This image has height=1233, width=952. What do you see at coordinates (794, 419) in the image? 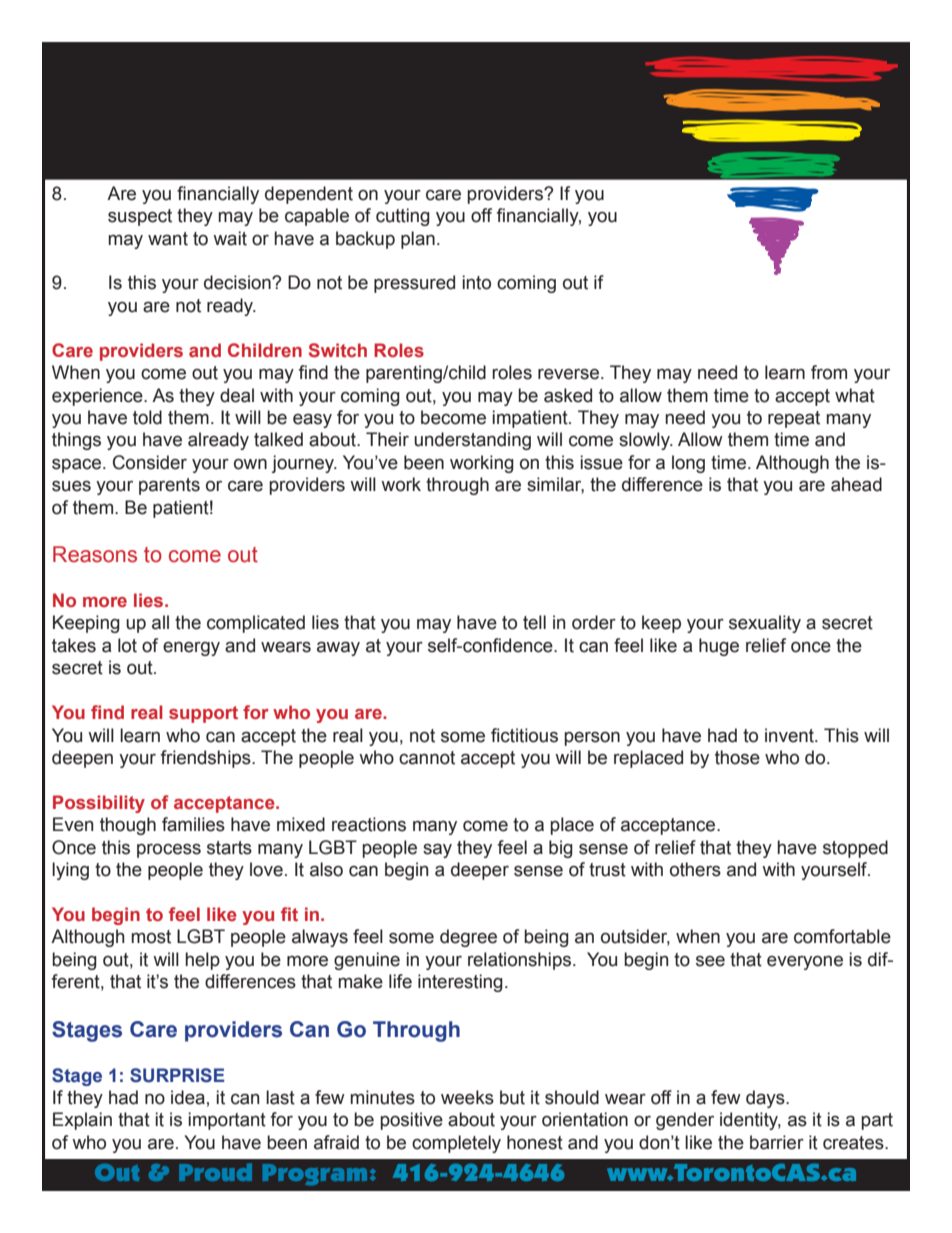
I see `repeat` at bounding box center [794, 419].
